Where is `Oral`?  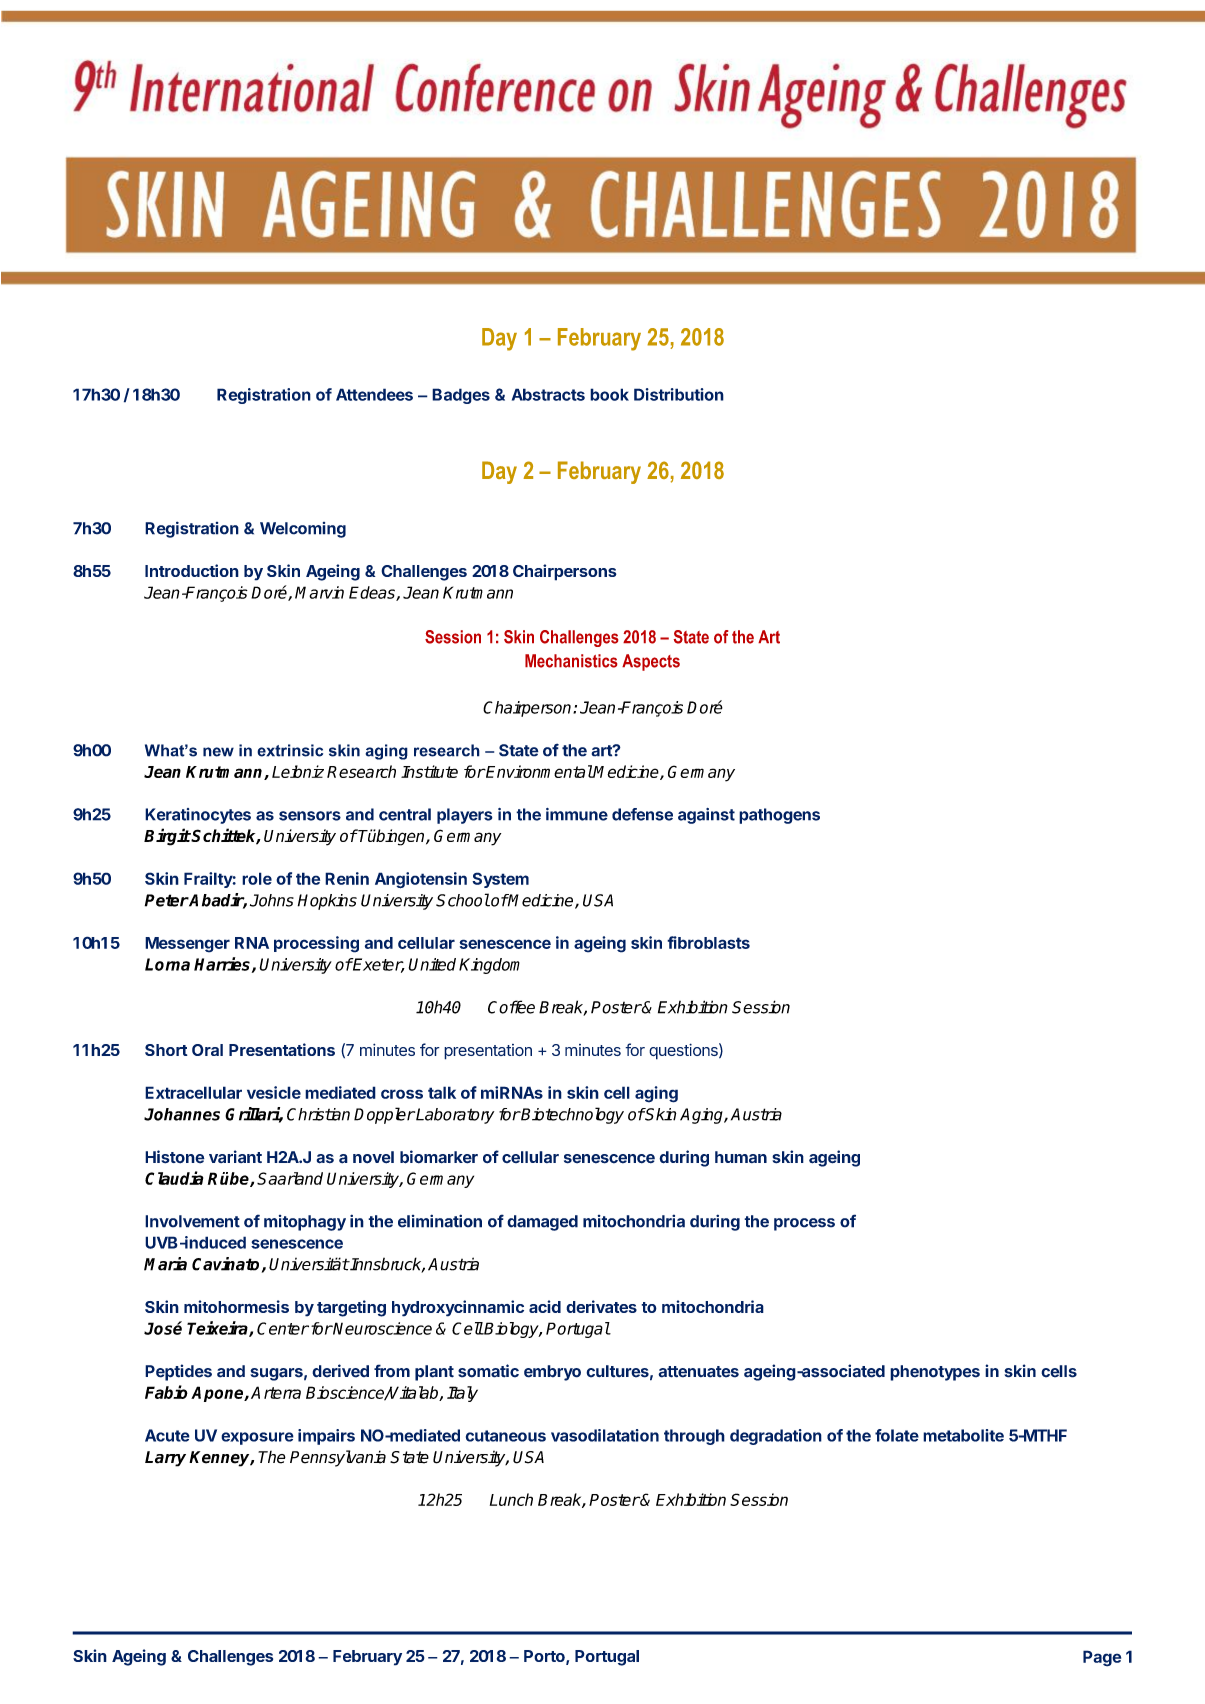 Oral is located at coordinates (207, 1050).
